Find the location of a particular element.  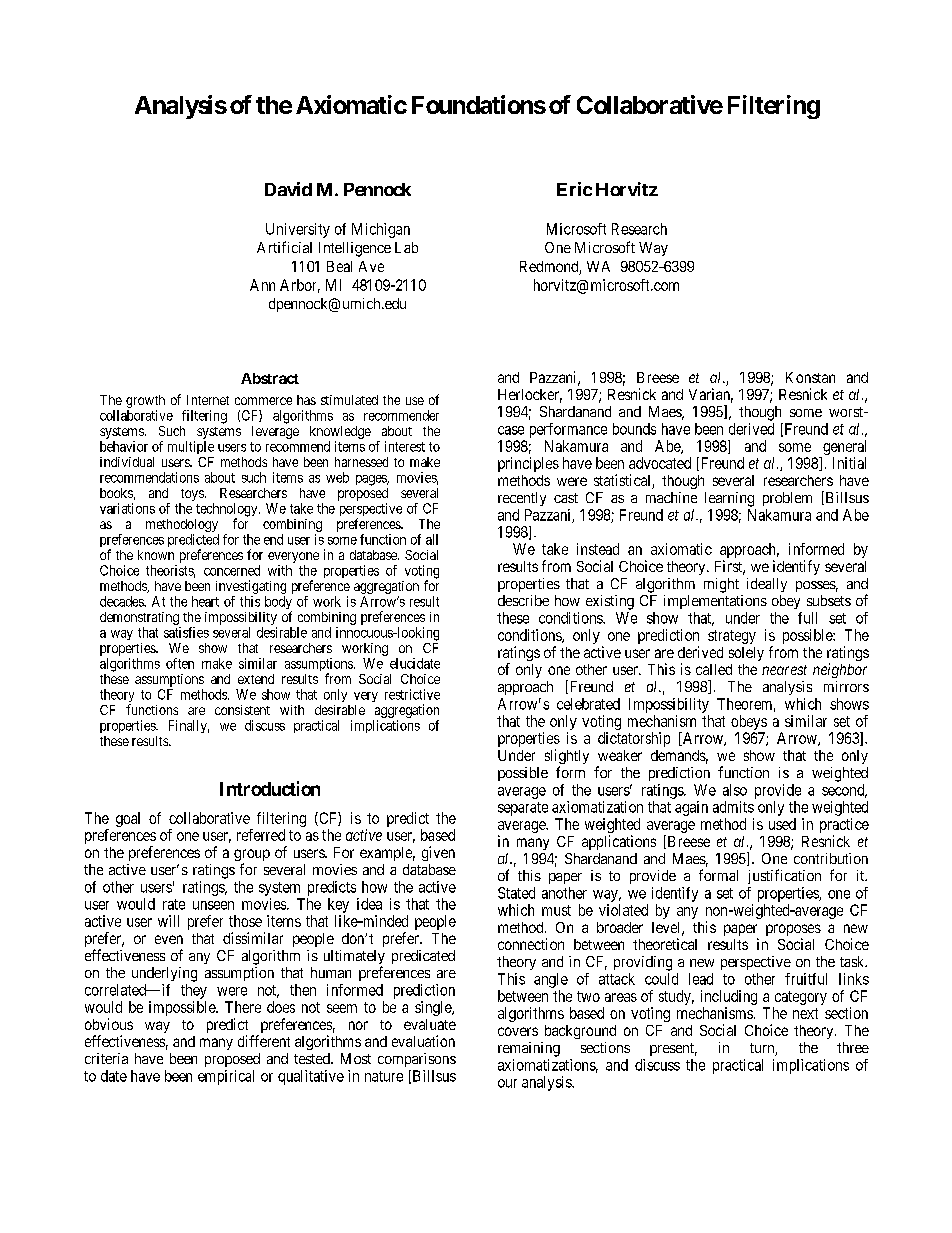

also is located at coordinates (735, 790).
